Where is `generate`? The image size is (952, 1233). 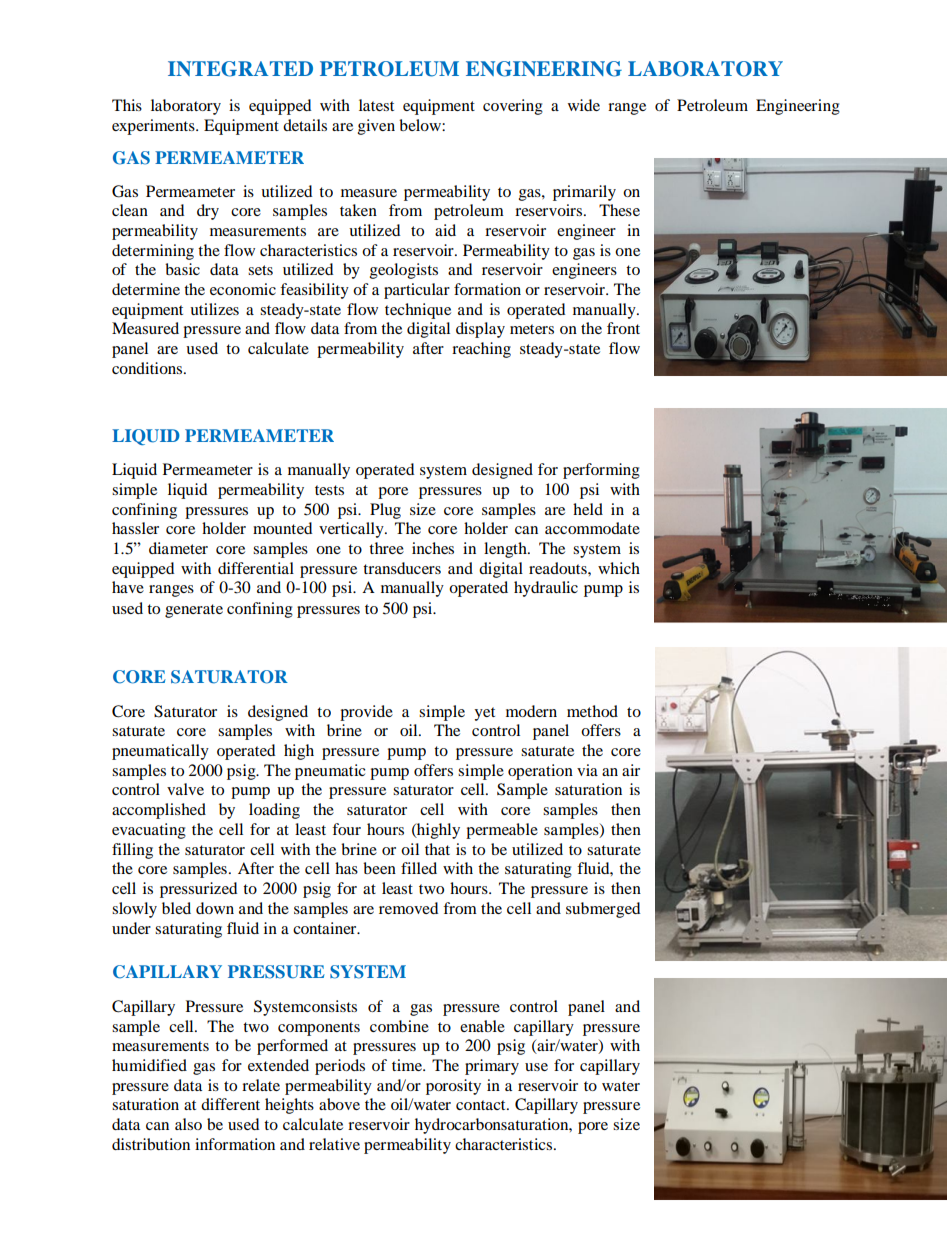
generate is located at coordinates (194, 611).
